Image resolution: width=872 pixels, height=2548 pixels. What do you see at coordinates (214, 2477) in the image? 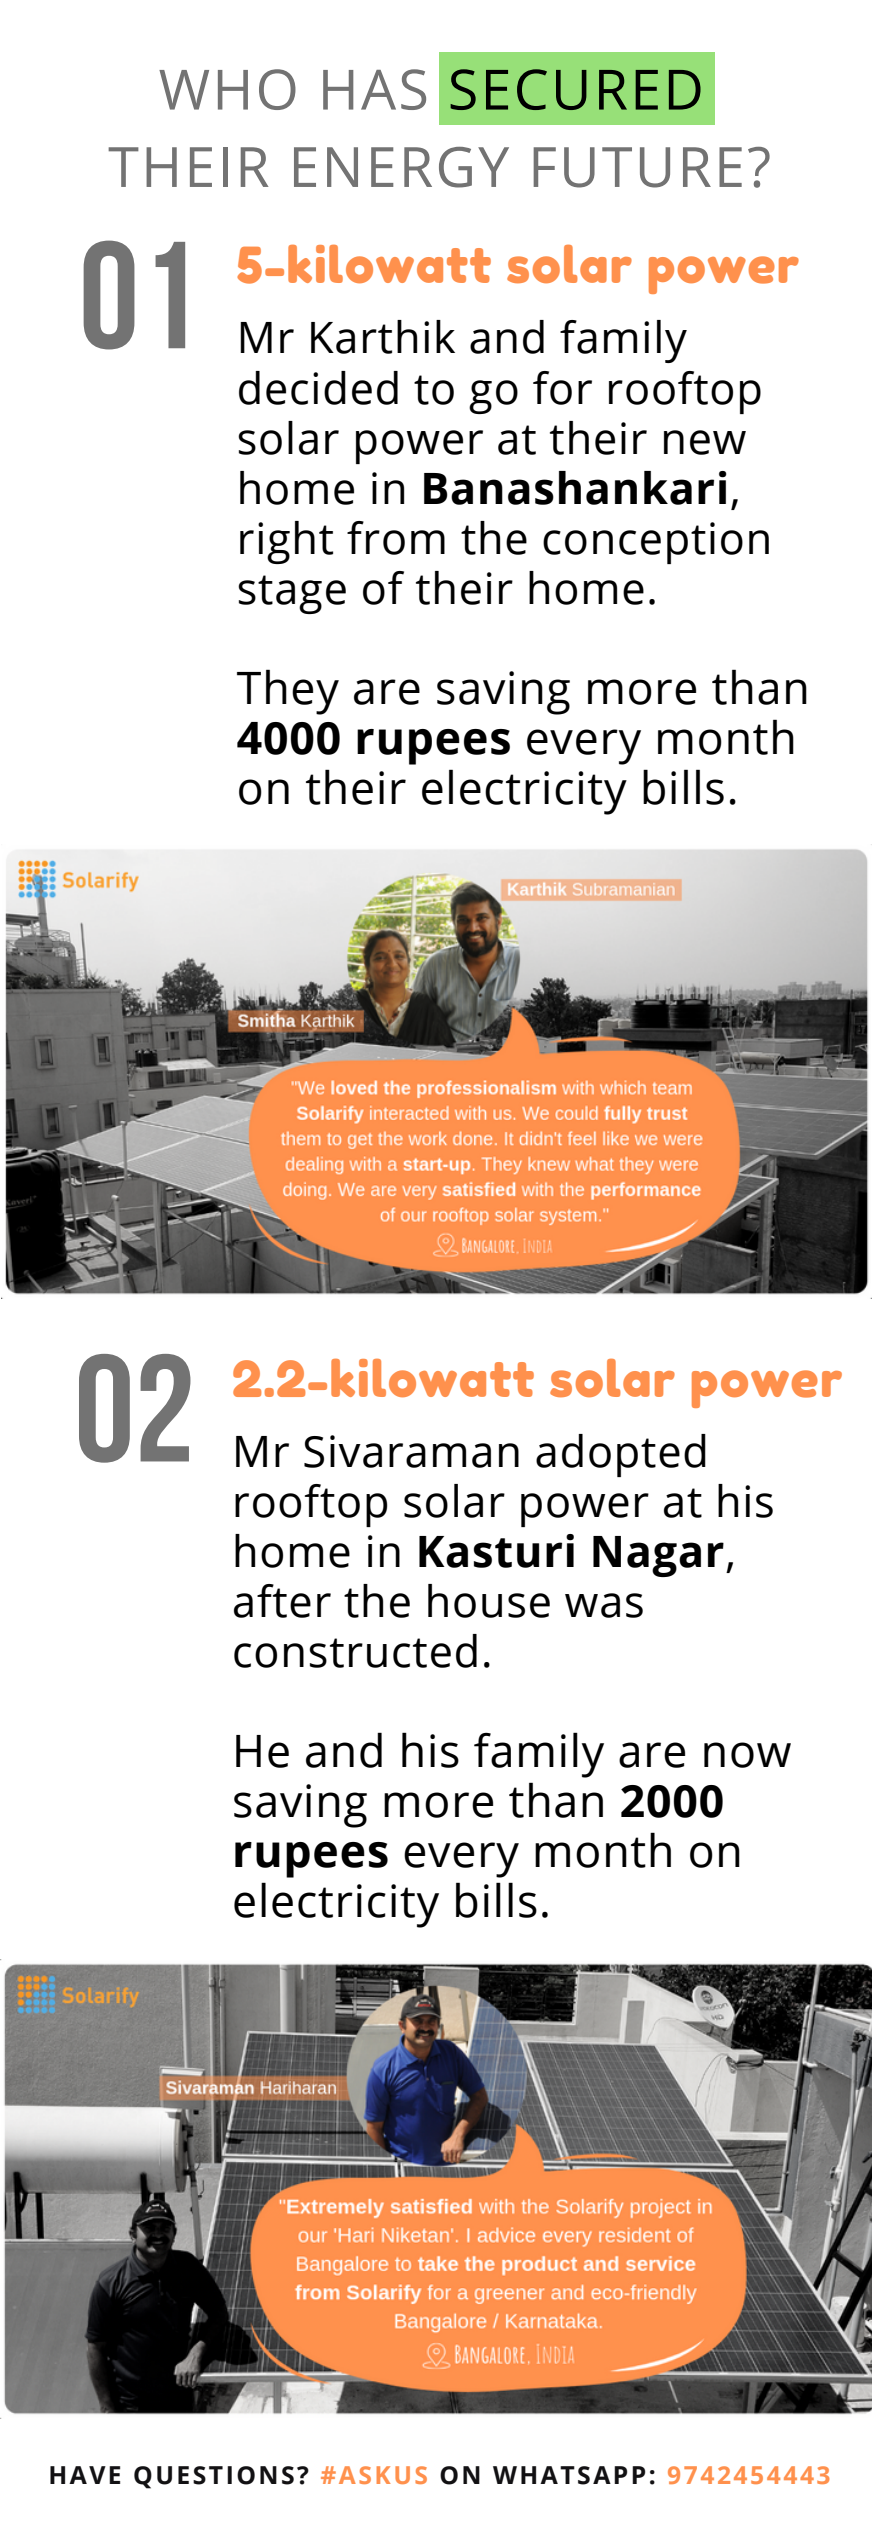
I see `QUESTIONS` at bounding box center [214, 2477].
